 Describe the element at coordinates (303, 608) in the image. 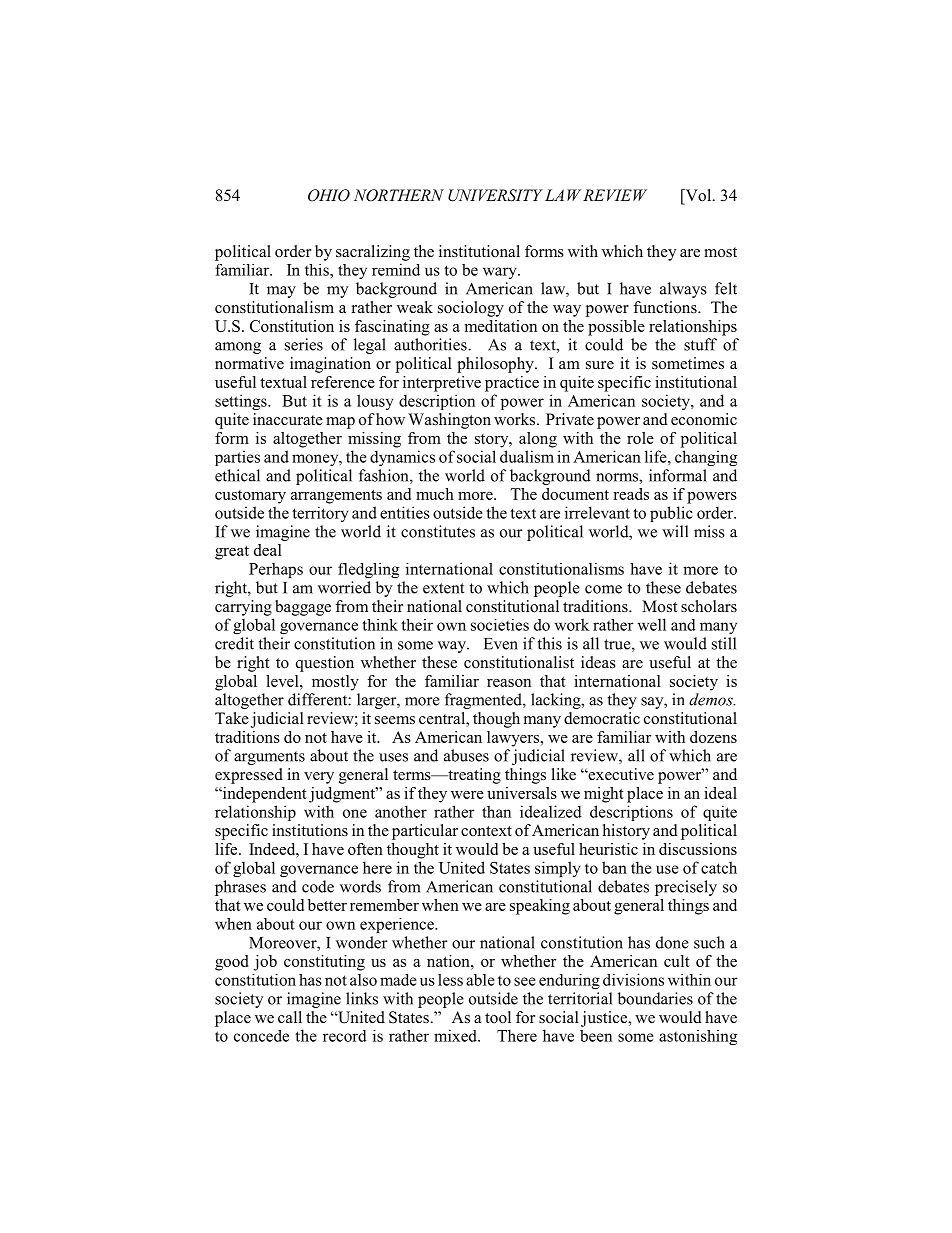

I see `baggage` at that location.
